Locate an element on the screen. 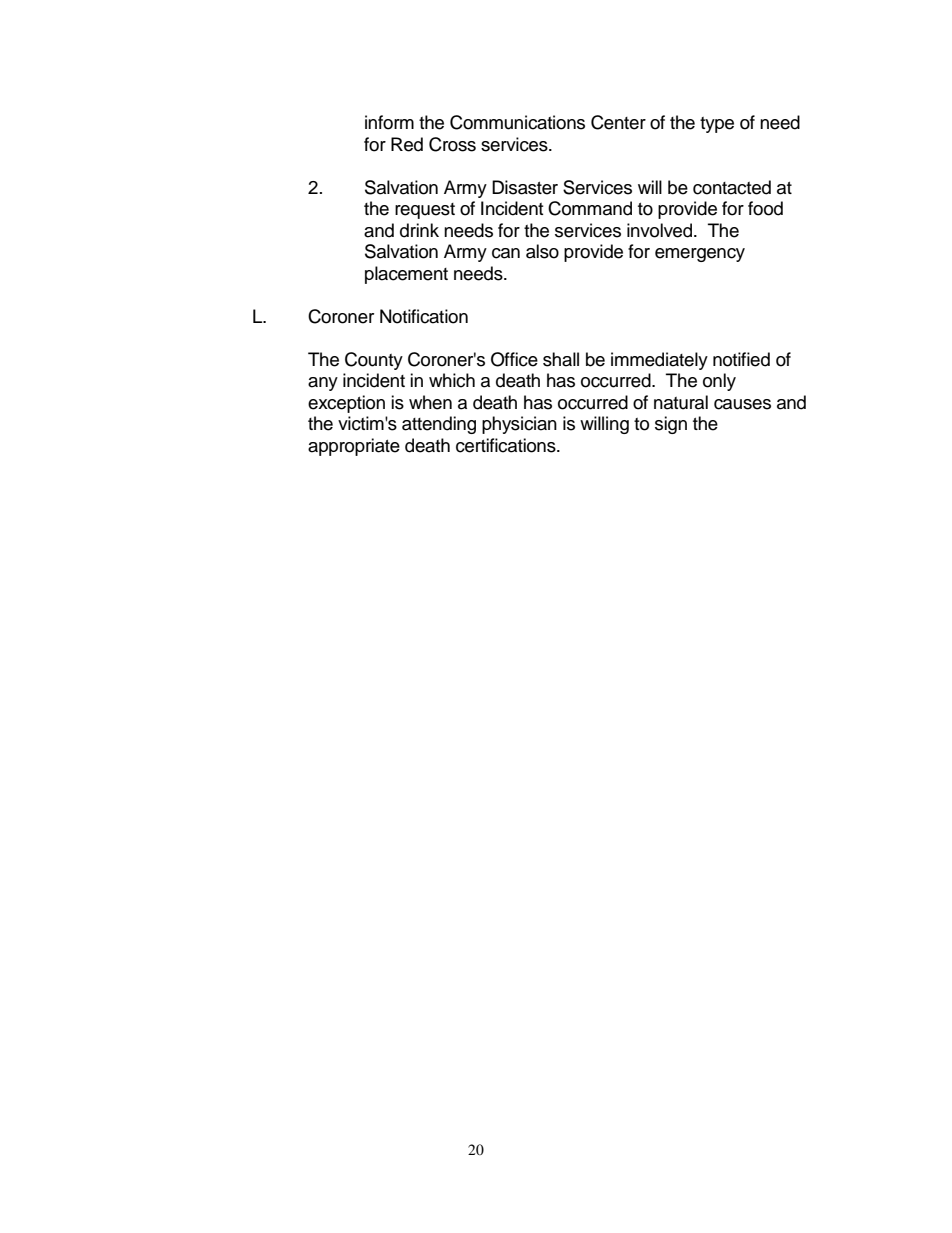  emergency is located at coordinates (700, 255).
